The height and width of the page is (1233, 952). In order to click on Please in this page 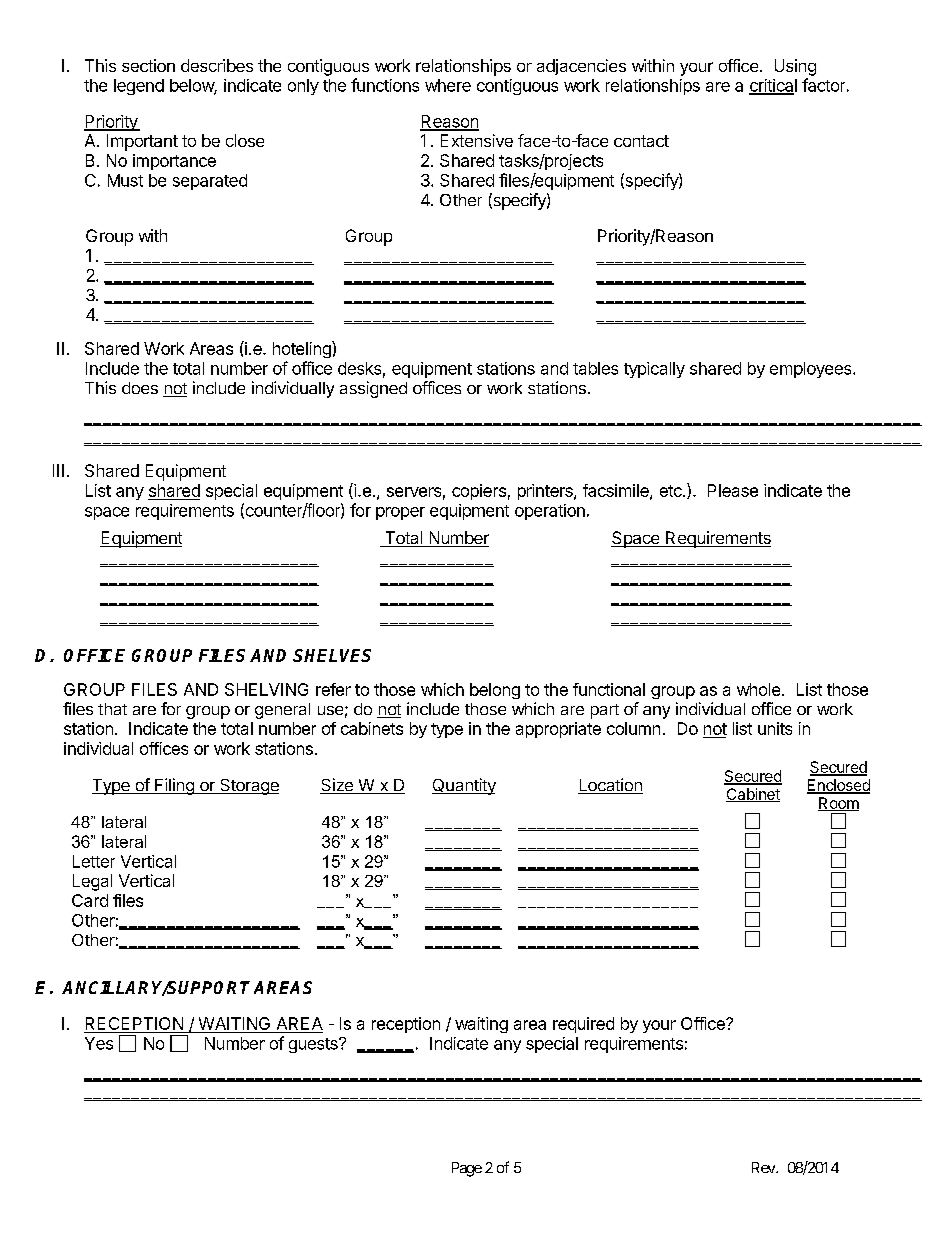, I will do `click(733, 490)`.
